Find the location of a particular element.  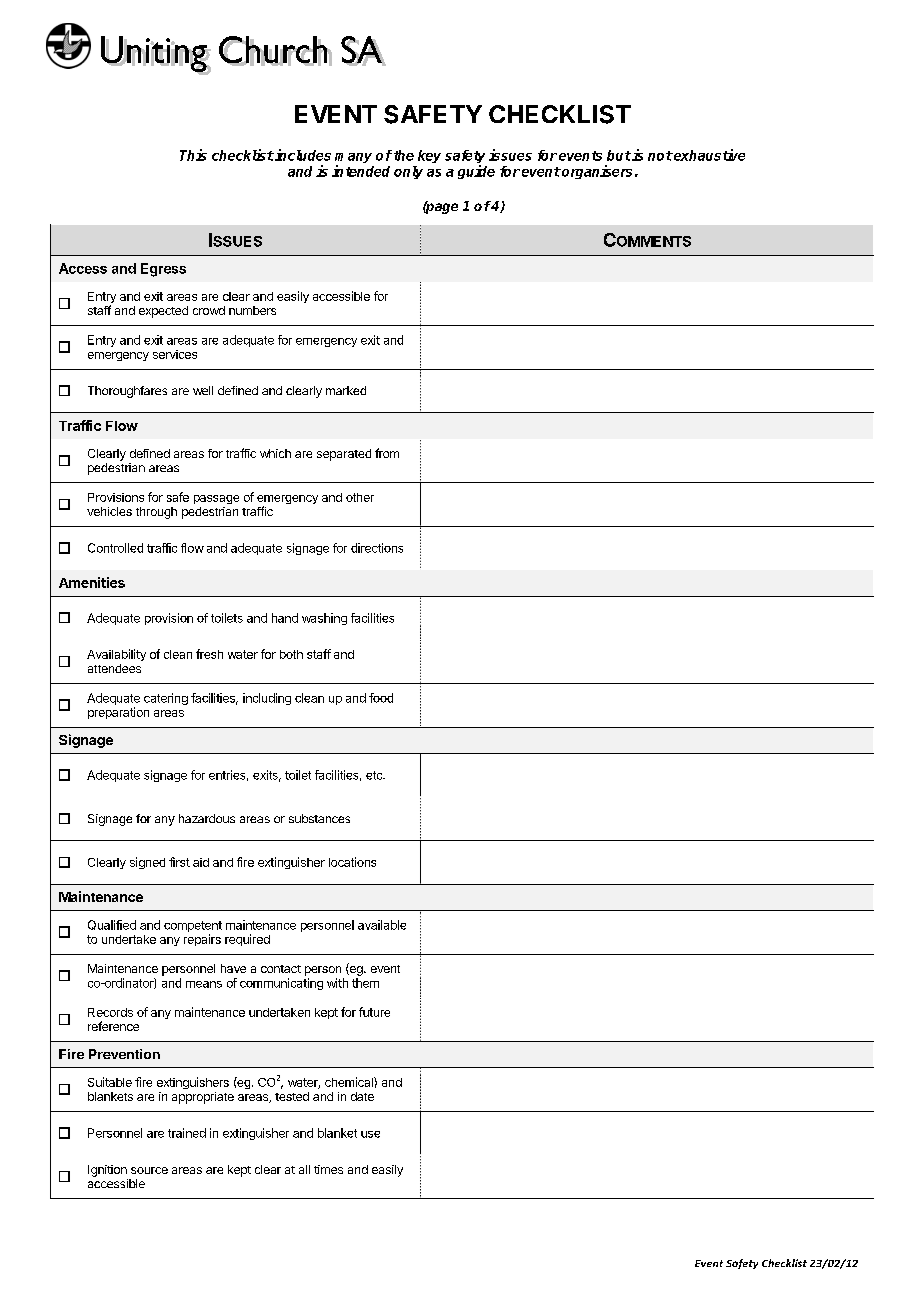

This is located at coordinates (193, 155).
